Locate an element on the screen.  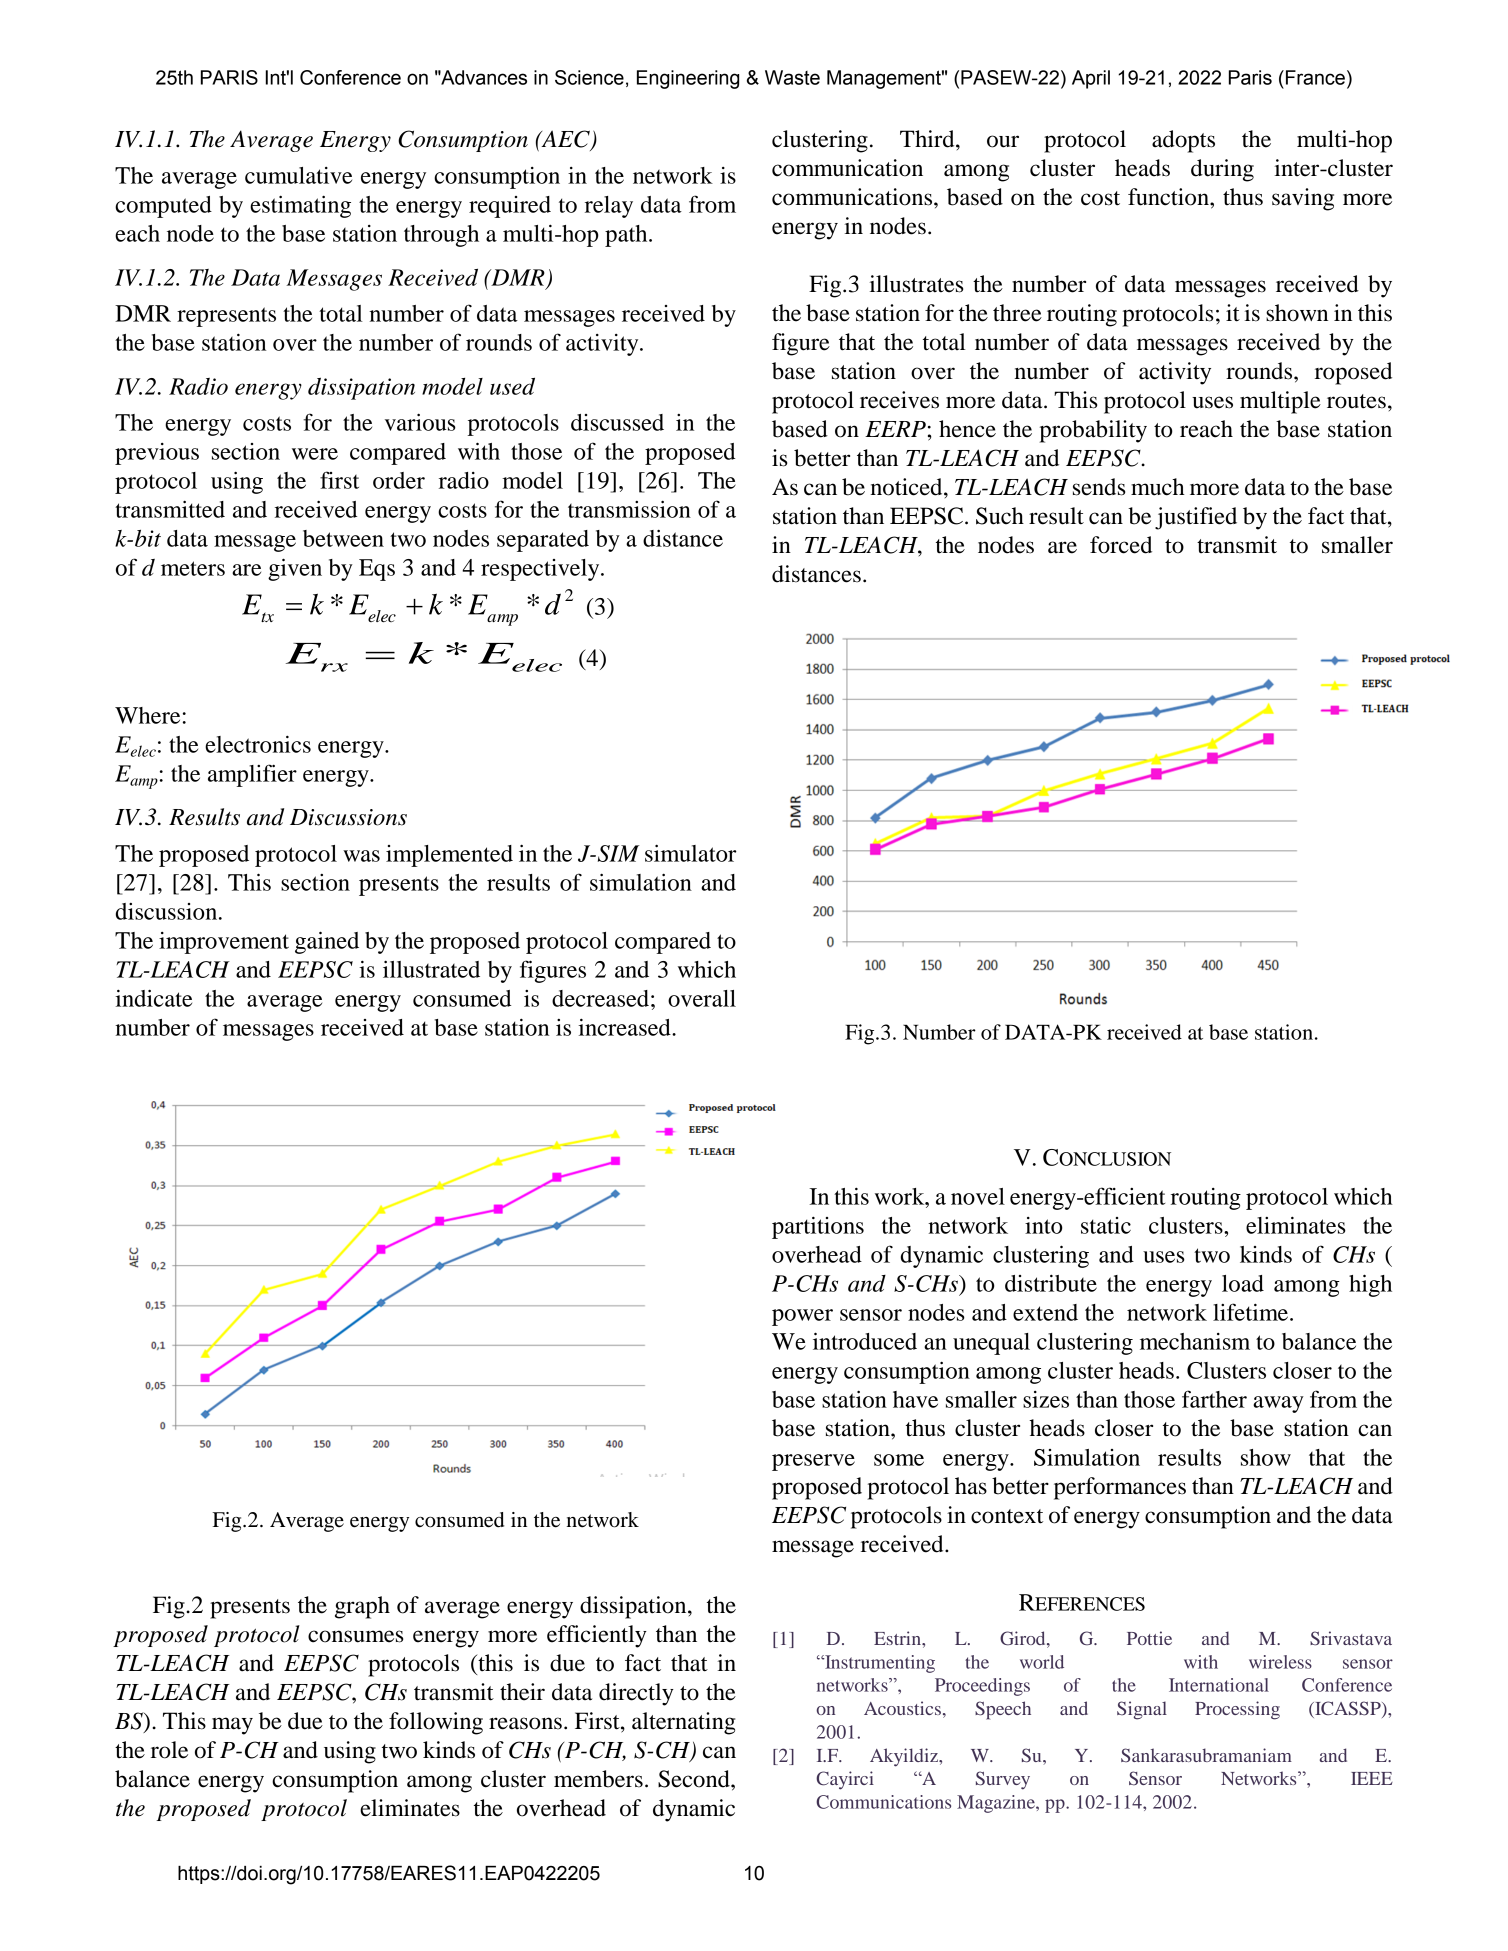
cumulative is located at coordinates (298, 175).
